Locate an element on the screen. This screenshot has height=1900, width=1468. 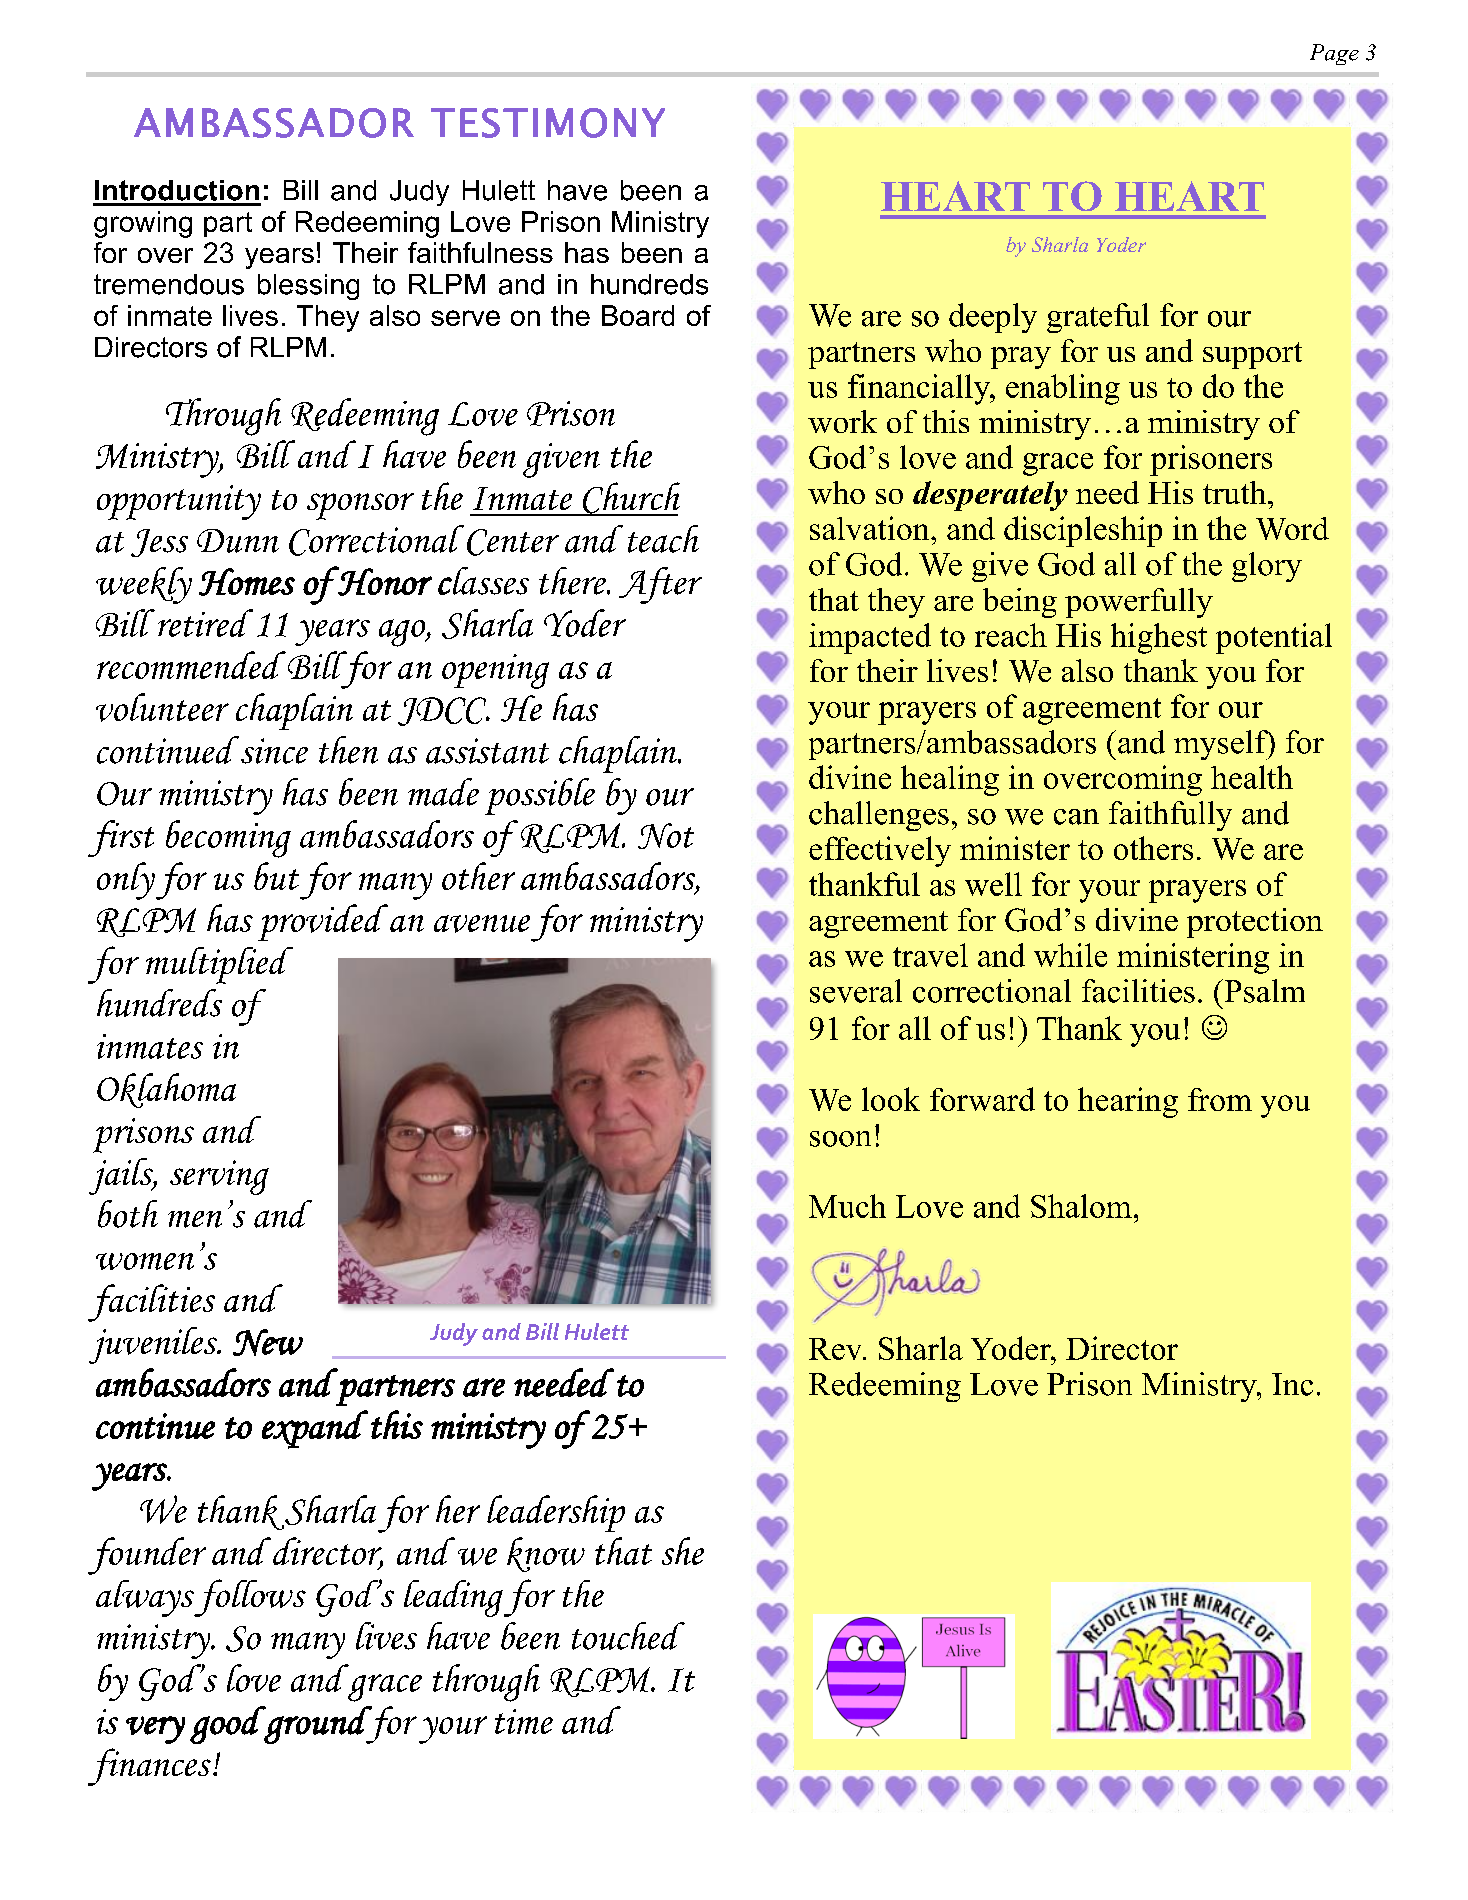
TESTIMONY is located at coordinates (548, 123).
